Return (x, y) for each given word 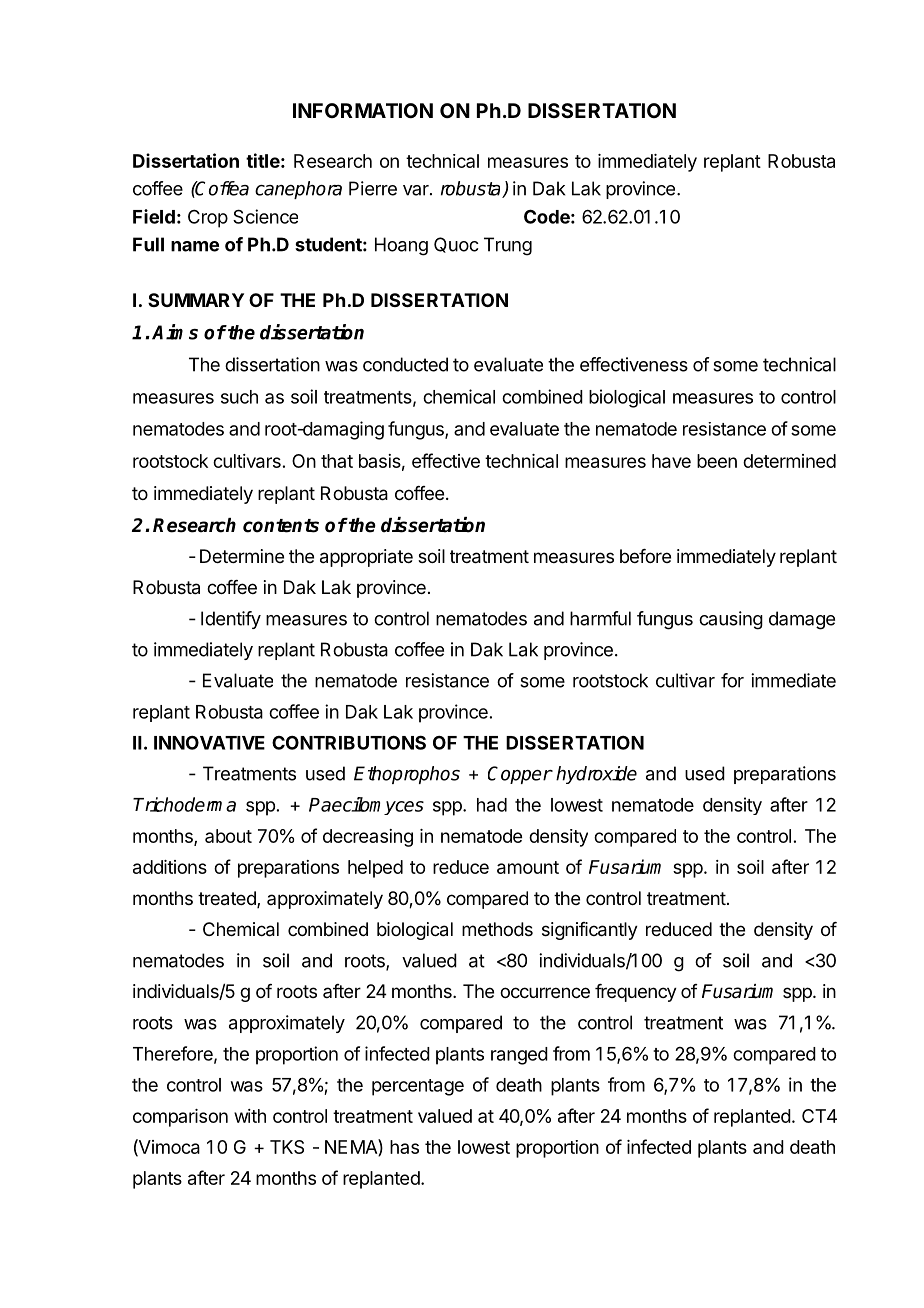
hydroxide (596, 775)
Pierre (373, 188)
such (239, 397)
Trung (508, 246)
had (492, 805)
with (250, 1116)
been (717, 461)
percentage (418, 1087)
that (337, 461)
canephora (298, 190)
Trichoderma (184, 804)
